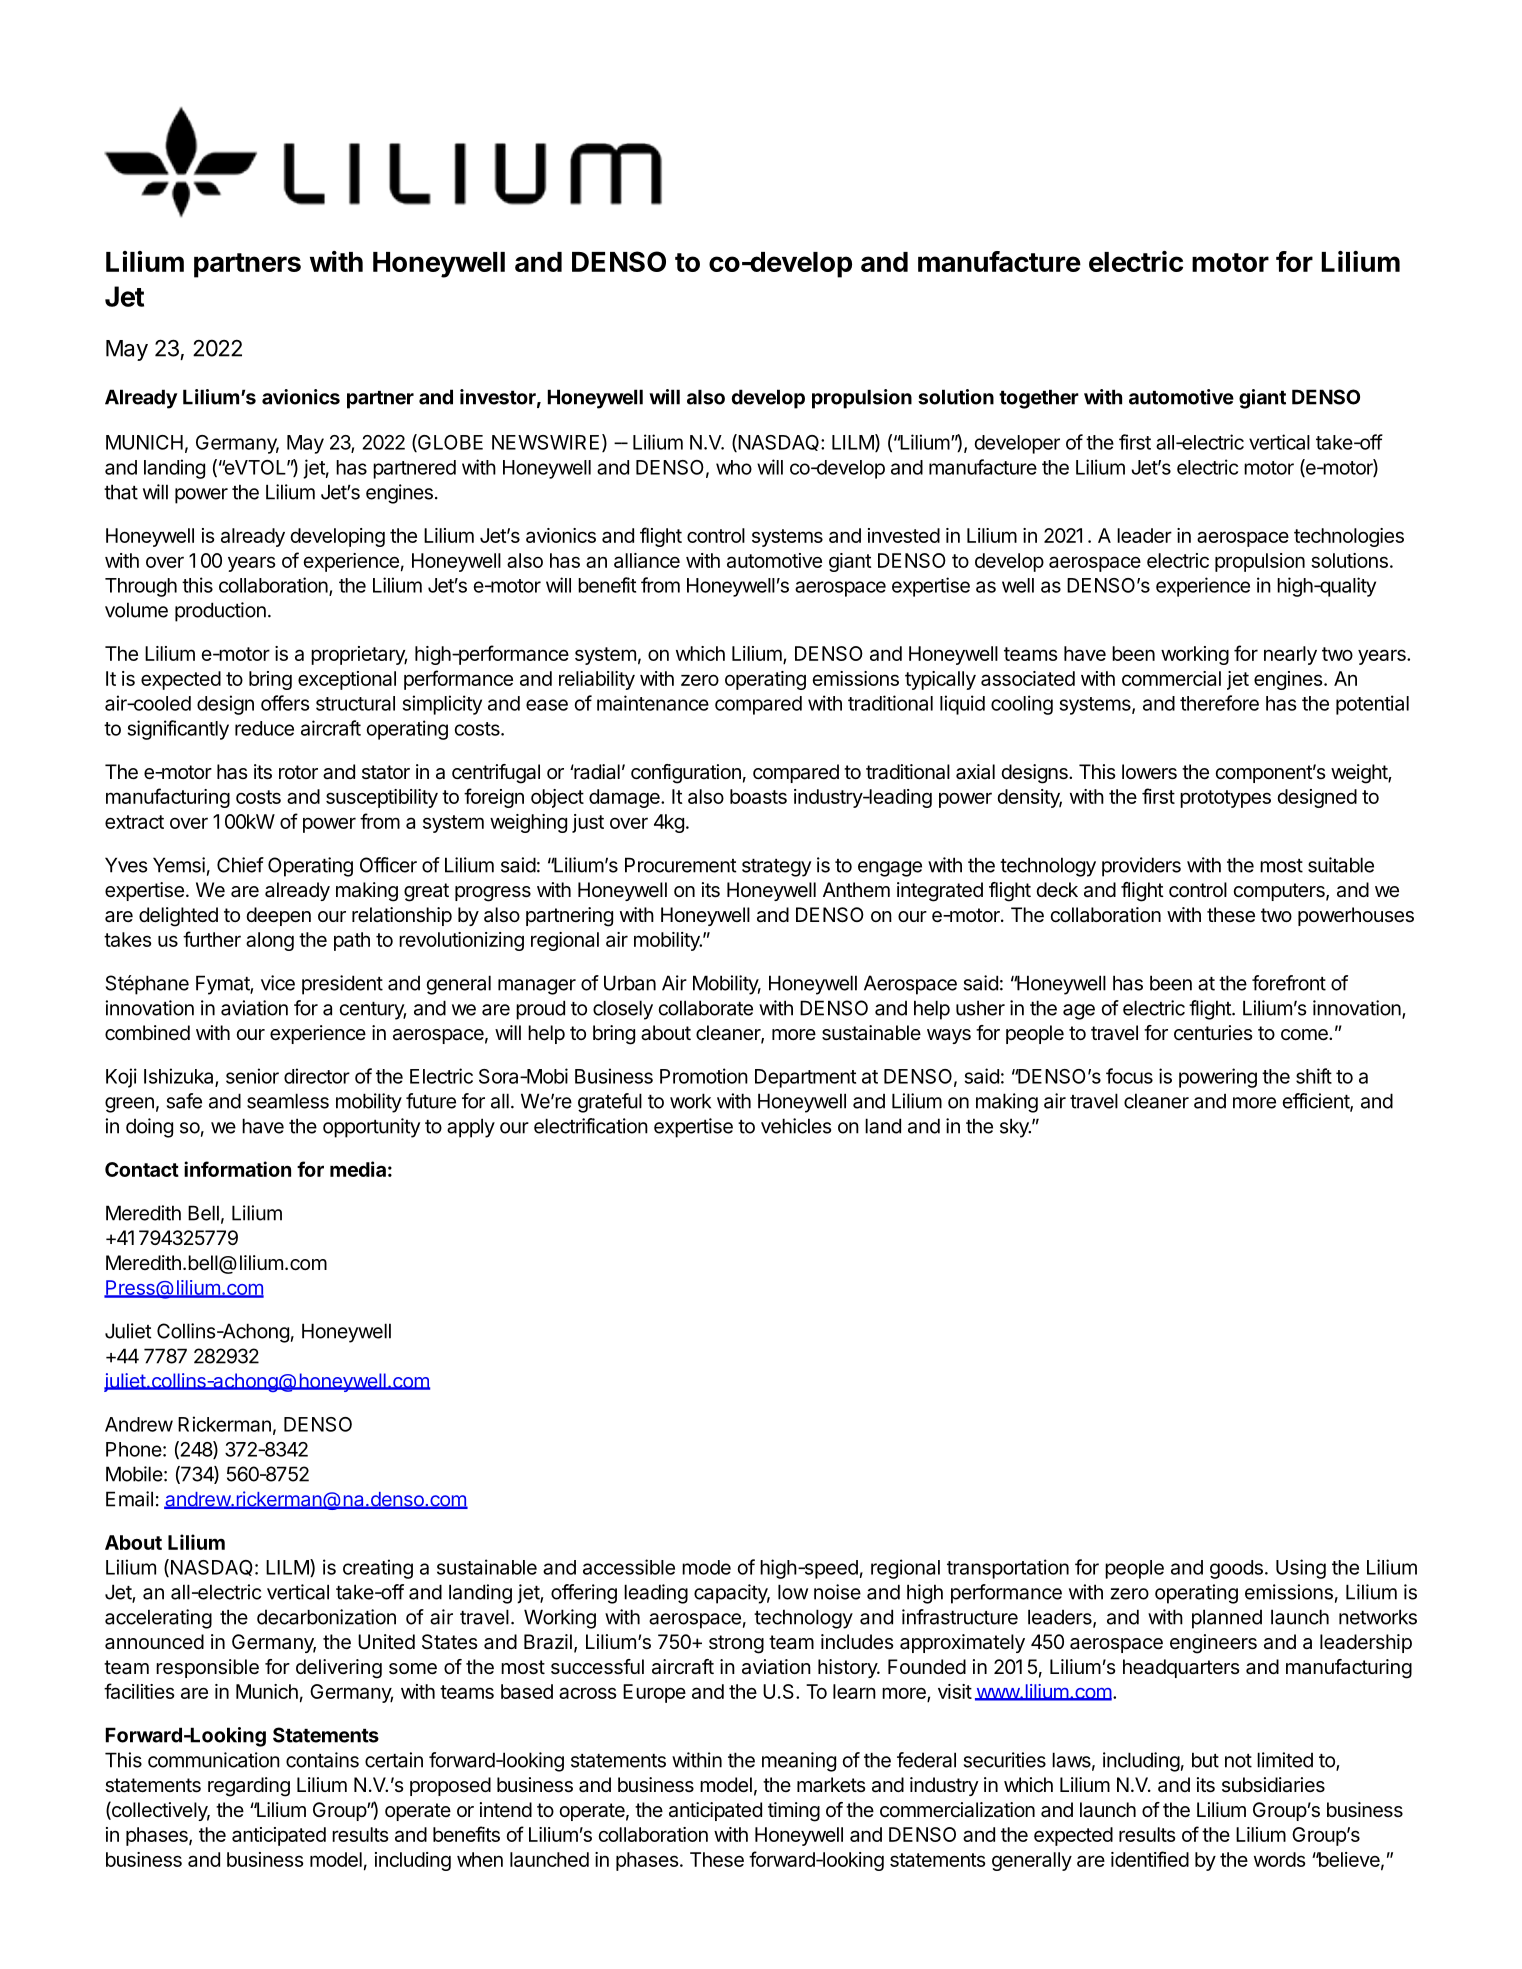 The height and width of the screenshot is (1969, 1522). What do you see at coordinates (734, 467) in the screenshot?
I see `who` at bounding box center [734, 467].
